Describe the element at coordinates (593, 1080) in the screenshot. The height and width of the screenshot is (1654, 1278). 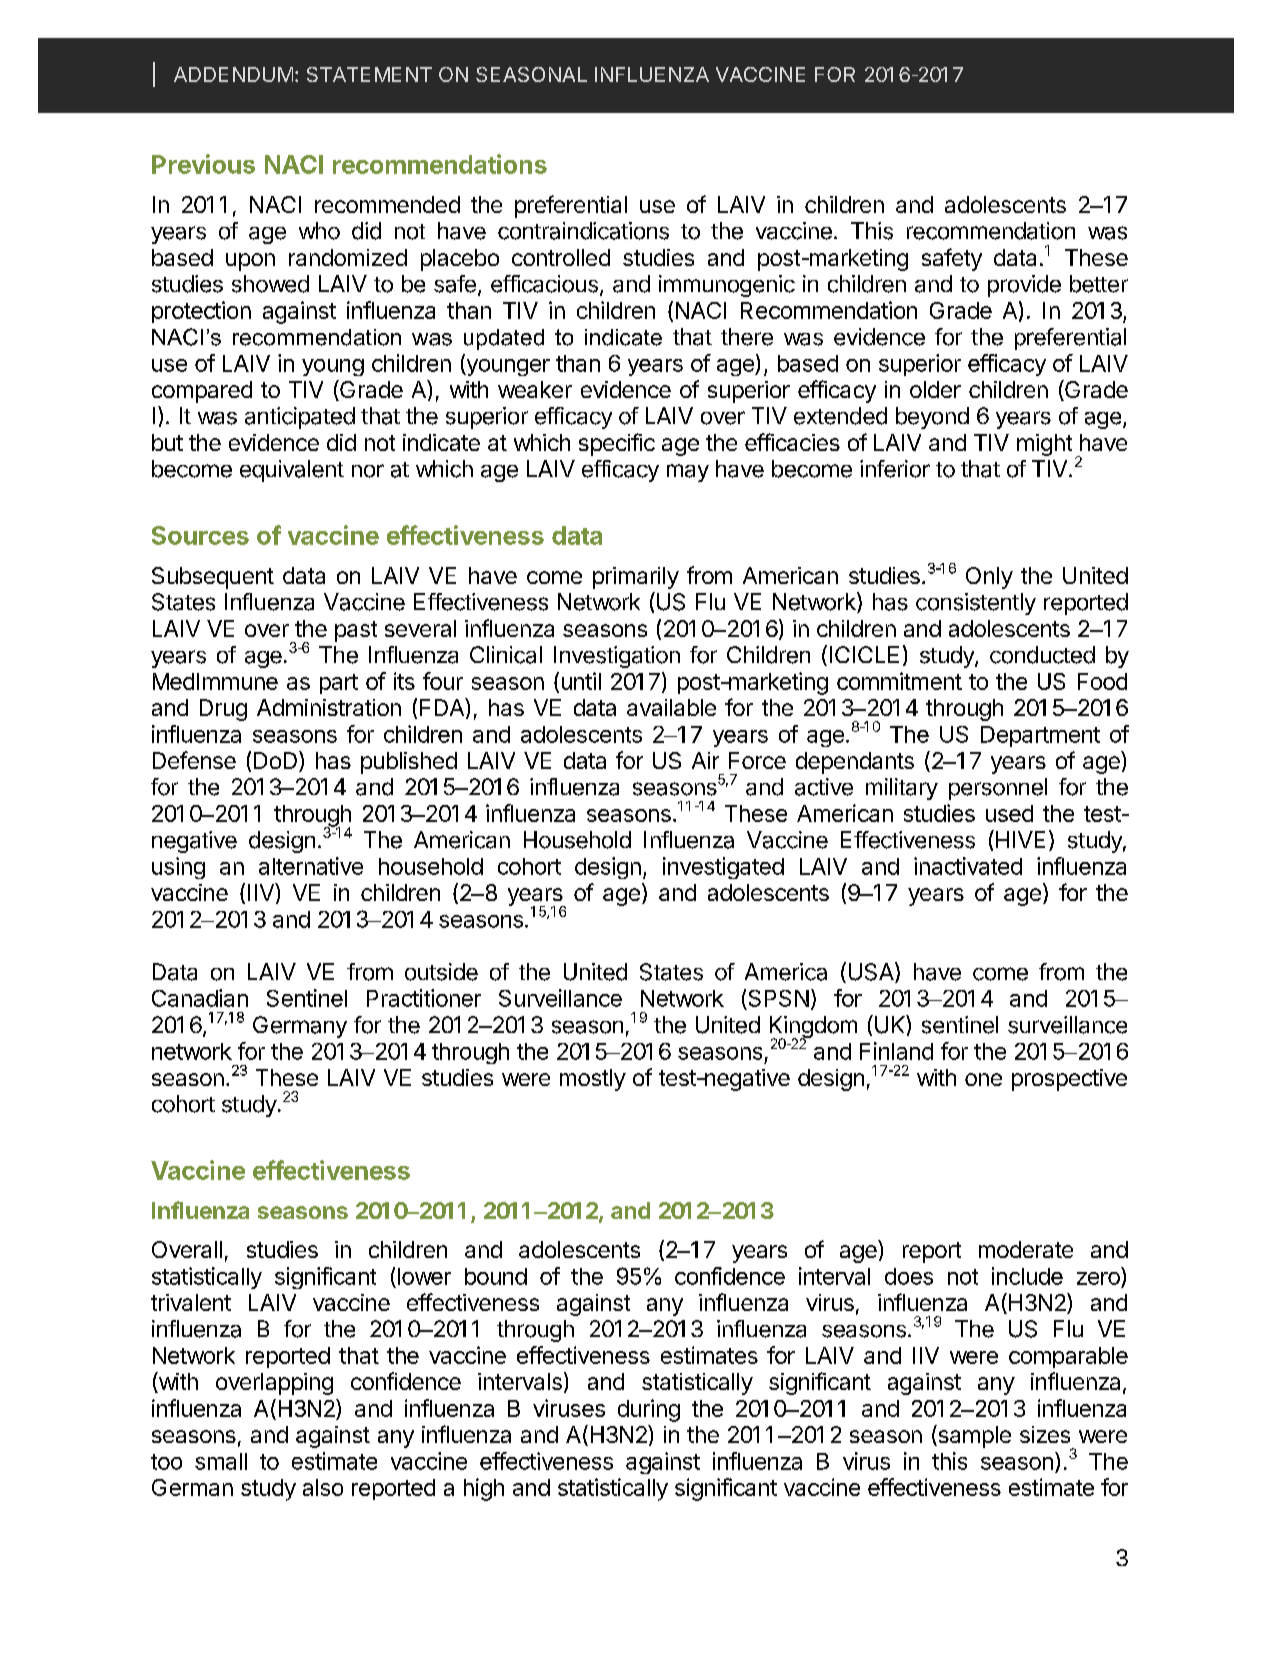
I see `mostly` at that location.
